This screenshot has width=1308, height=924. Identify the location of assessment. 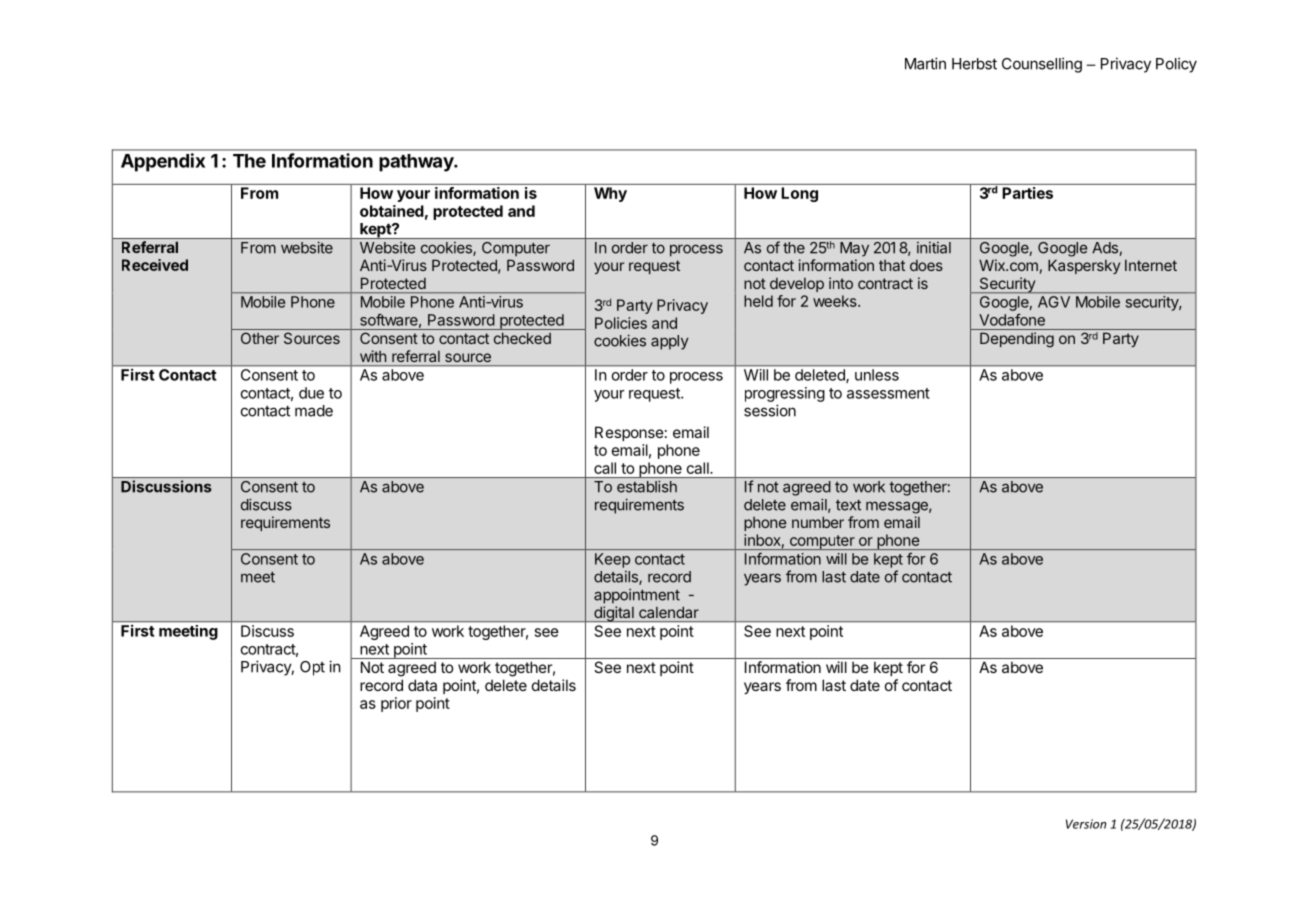
(888, 393).
